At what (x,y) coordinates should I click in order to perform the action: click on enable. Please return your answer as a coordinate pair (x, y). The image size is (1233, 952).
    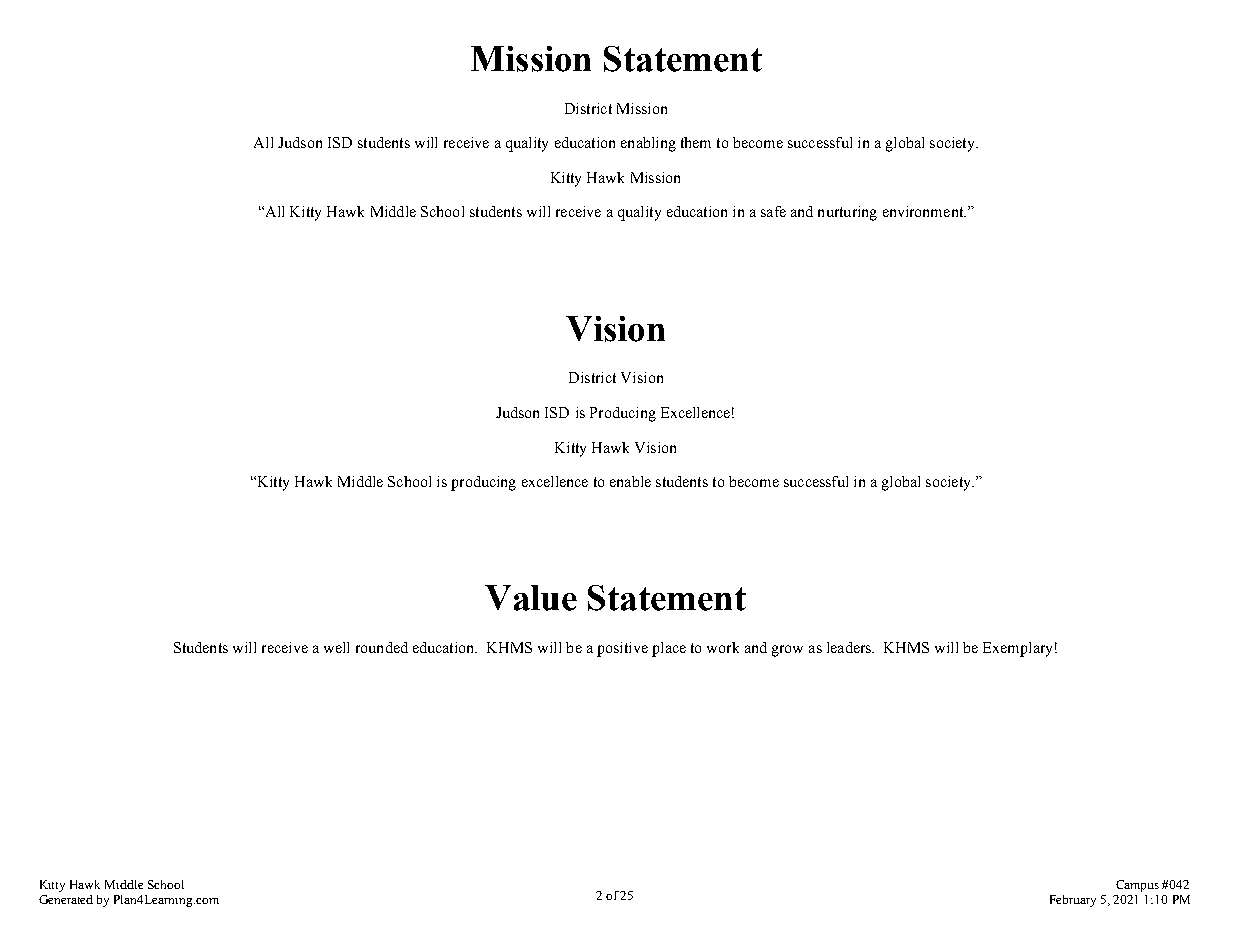
    Looking at the image, I should click on (630, 481).
